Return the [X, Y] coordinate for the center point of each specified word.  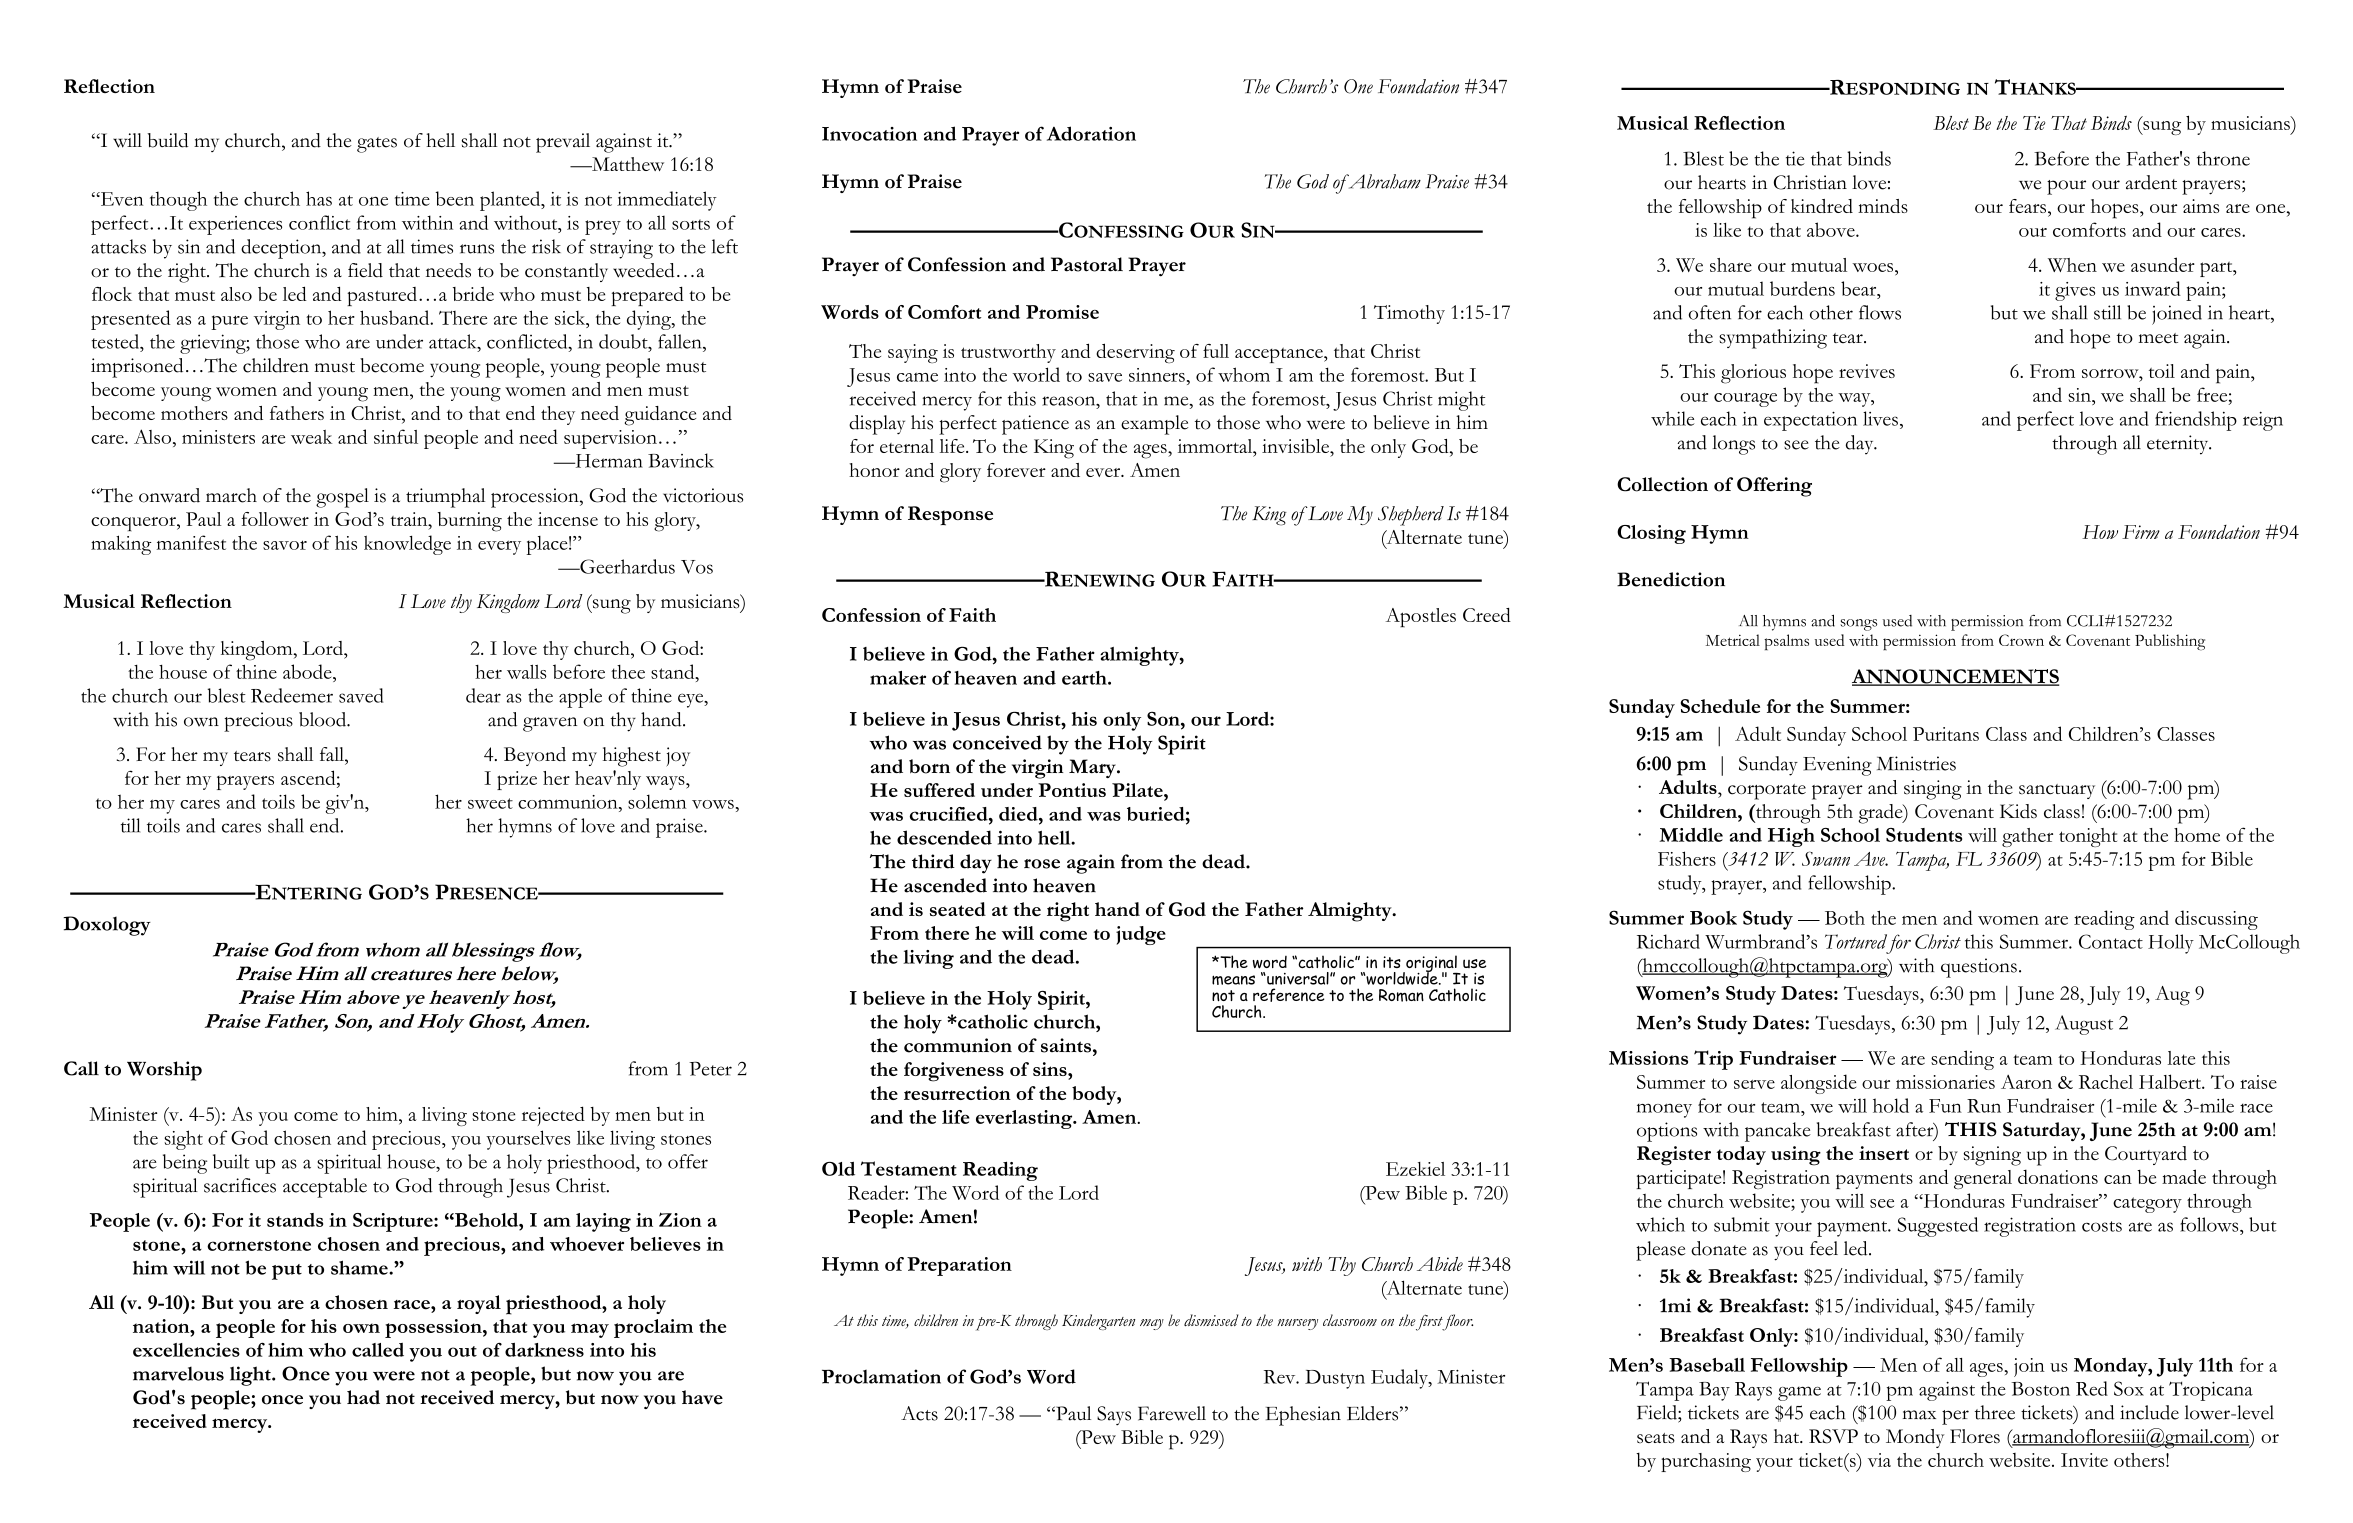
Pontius [1072, 790]
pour [2066, 187]
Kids [2018, 811]
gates [377, 145]
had [363, 1397]
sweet [490, 803]
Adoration [1091, 133]
